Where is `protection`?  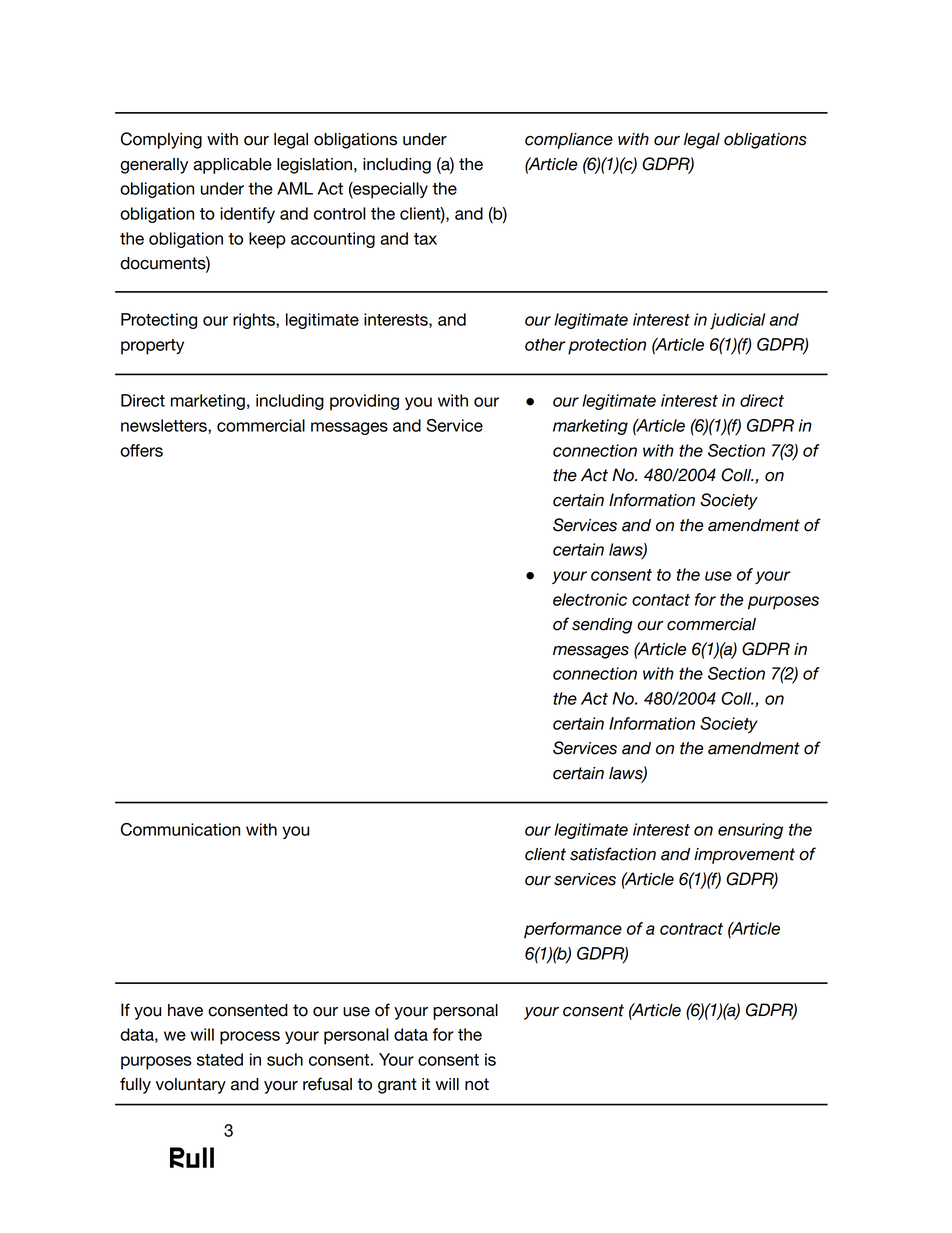 protection is located at coordinates (607, 346).
